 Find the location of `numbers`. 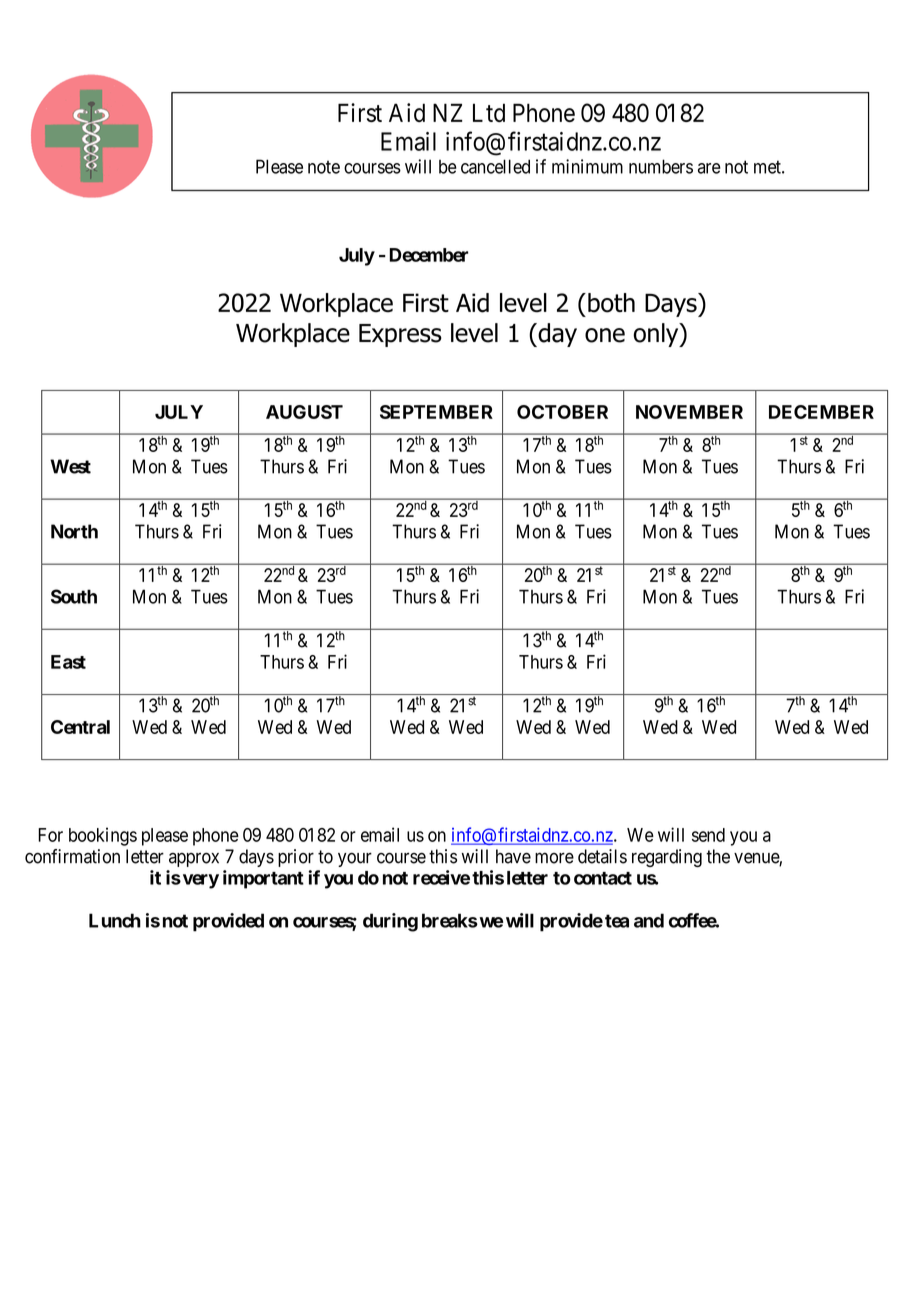

numbers is located at coordinates (661, 166).
